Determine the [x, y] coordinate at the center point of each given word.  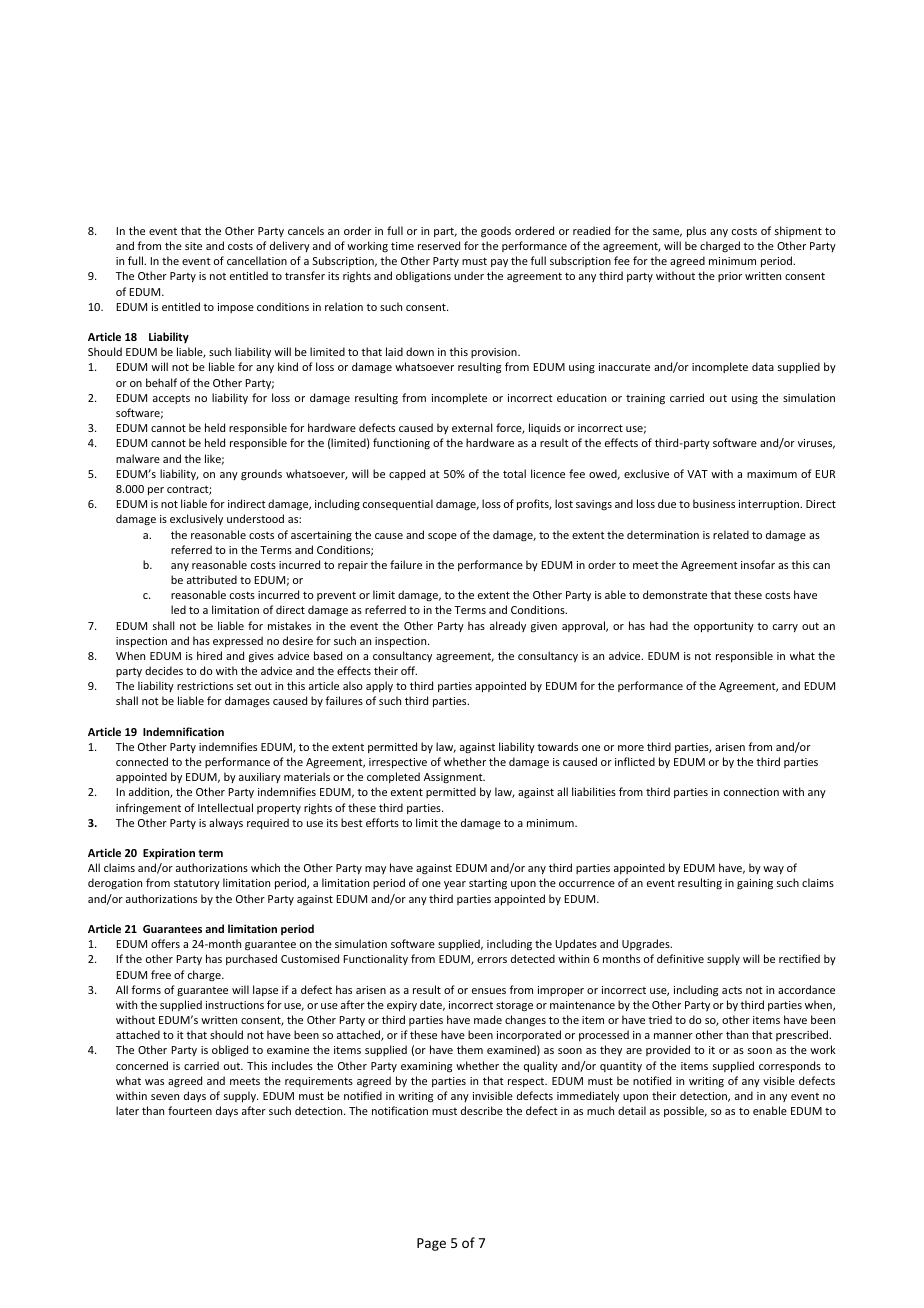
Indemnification [183, 731]
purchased [251, 959]
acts [732, 990]
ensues [489, 991]
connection [751, 792]
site [193, 246]
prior [730, 277]
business [714, 503]
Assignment [454, 778]
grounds [261, 475]
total [514, 473]
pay [499, 263]
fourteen [190, 1110]
